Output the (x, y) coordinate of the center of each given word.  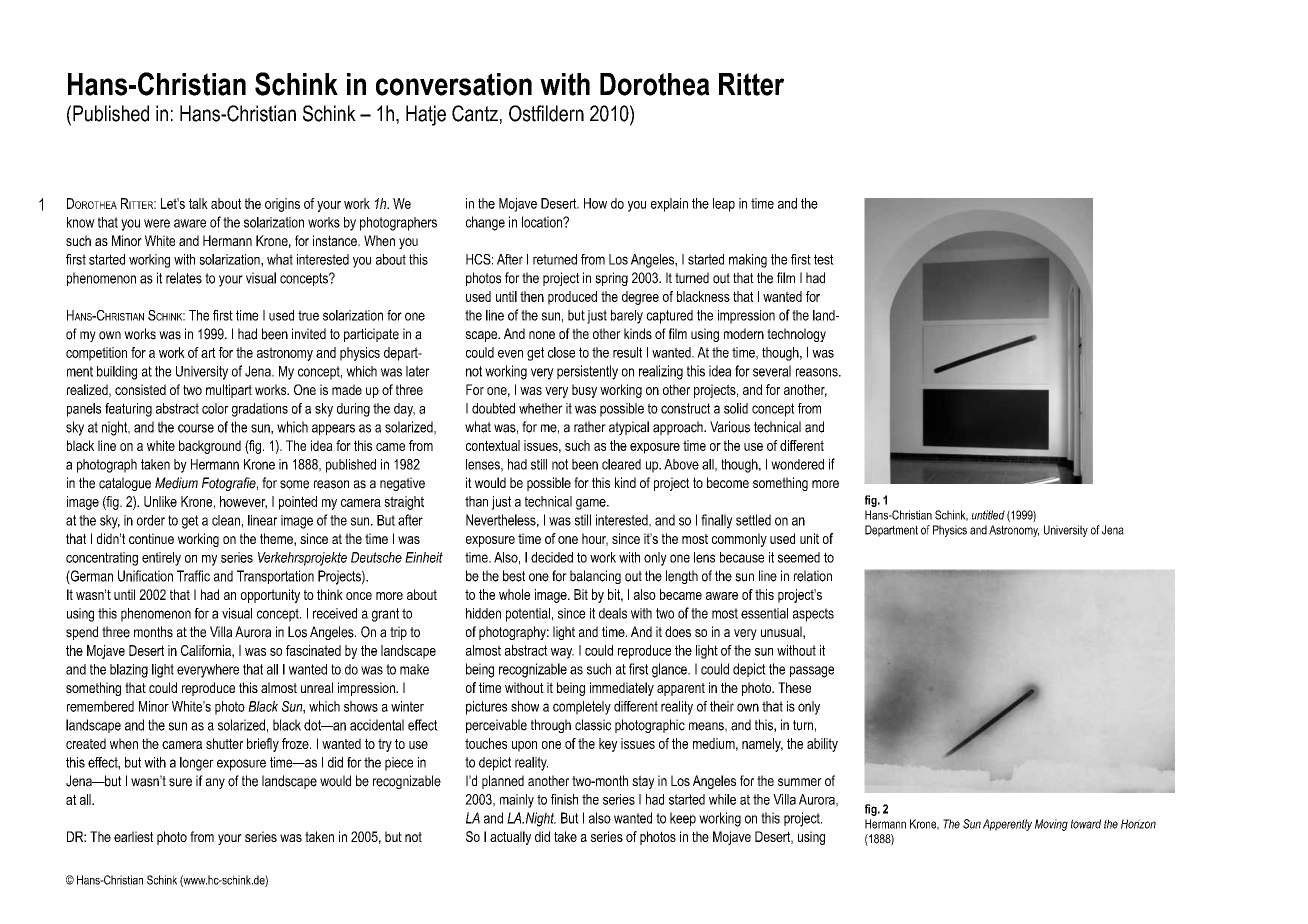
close (561, 352)
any (215, 783)
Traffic (193, 576)
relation (813, 576)
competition (96, 354)
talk (198, 203)
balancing (595, 577)
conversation (454, 84)
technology (796, 335)
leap (724, 205)
